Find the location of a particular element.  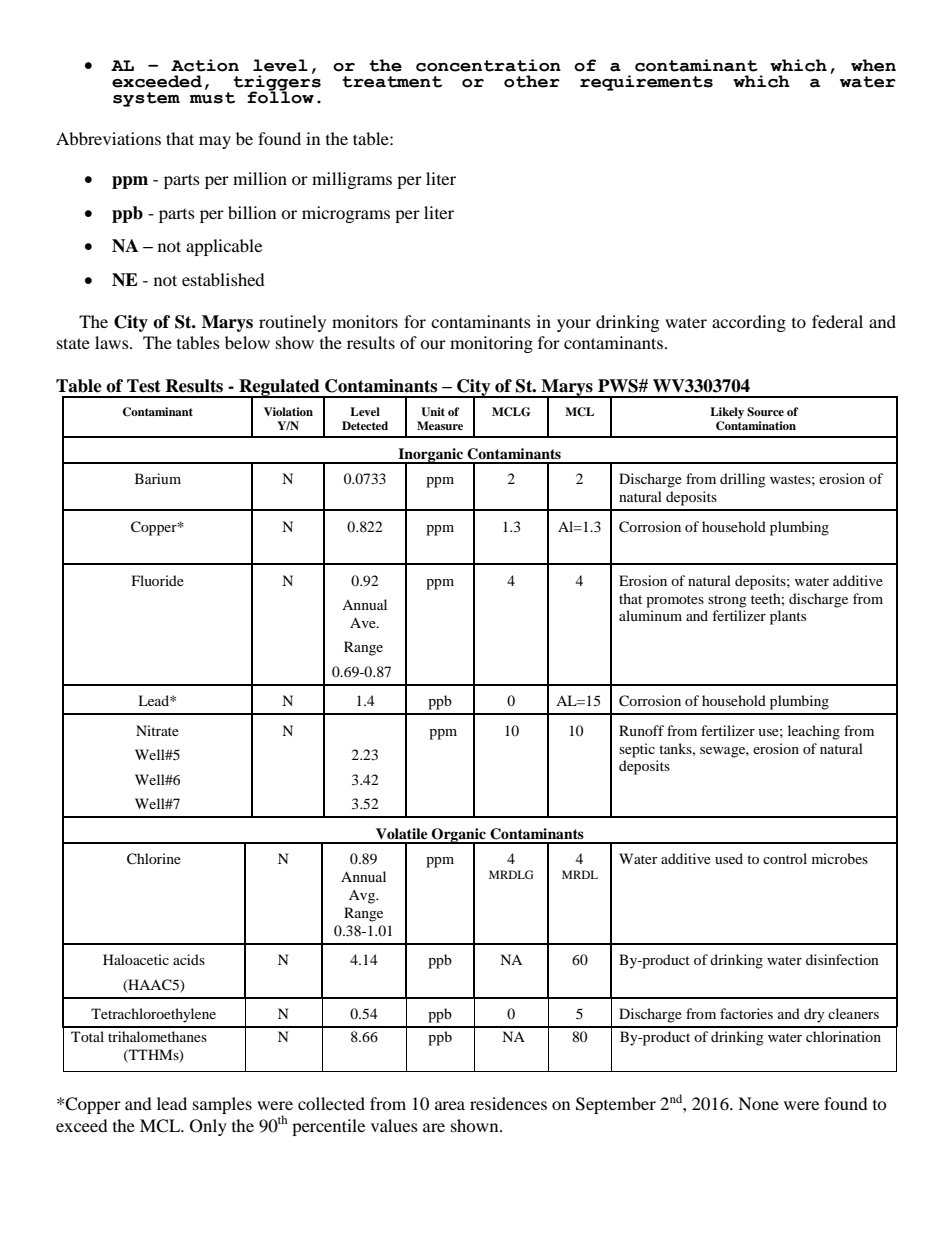

Test is located at coordinates (144, 386).
